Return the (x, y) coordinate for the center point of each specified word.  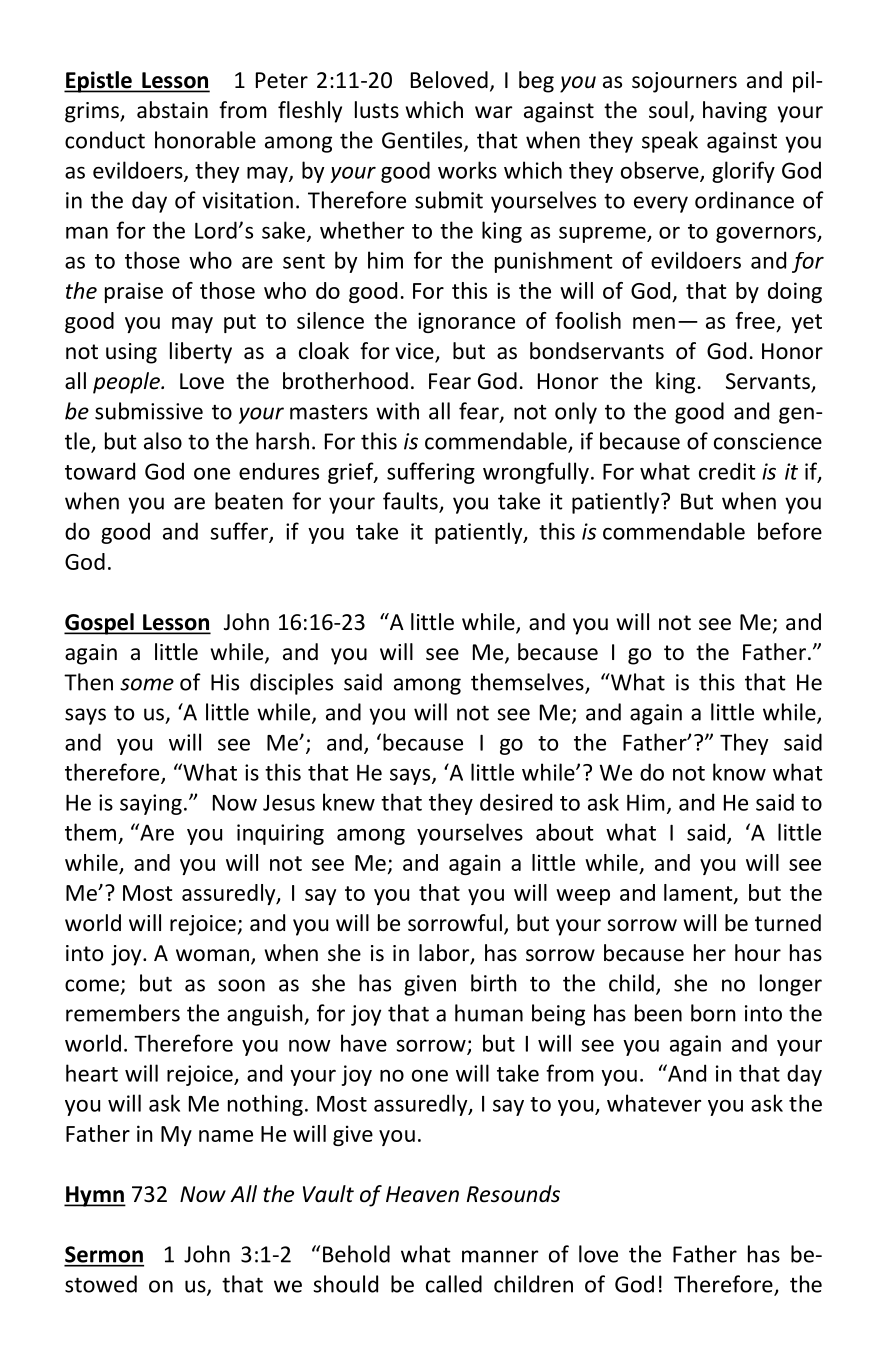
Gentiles (423, 141)
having (735, 112)
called (454, 1284)
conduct (105, 140)
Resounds (513, 1194)
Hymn (95, 1196)
